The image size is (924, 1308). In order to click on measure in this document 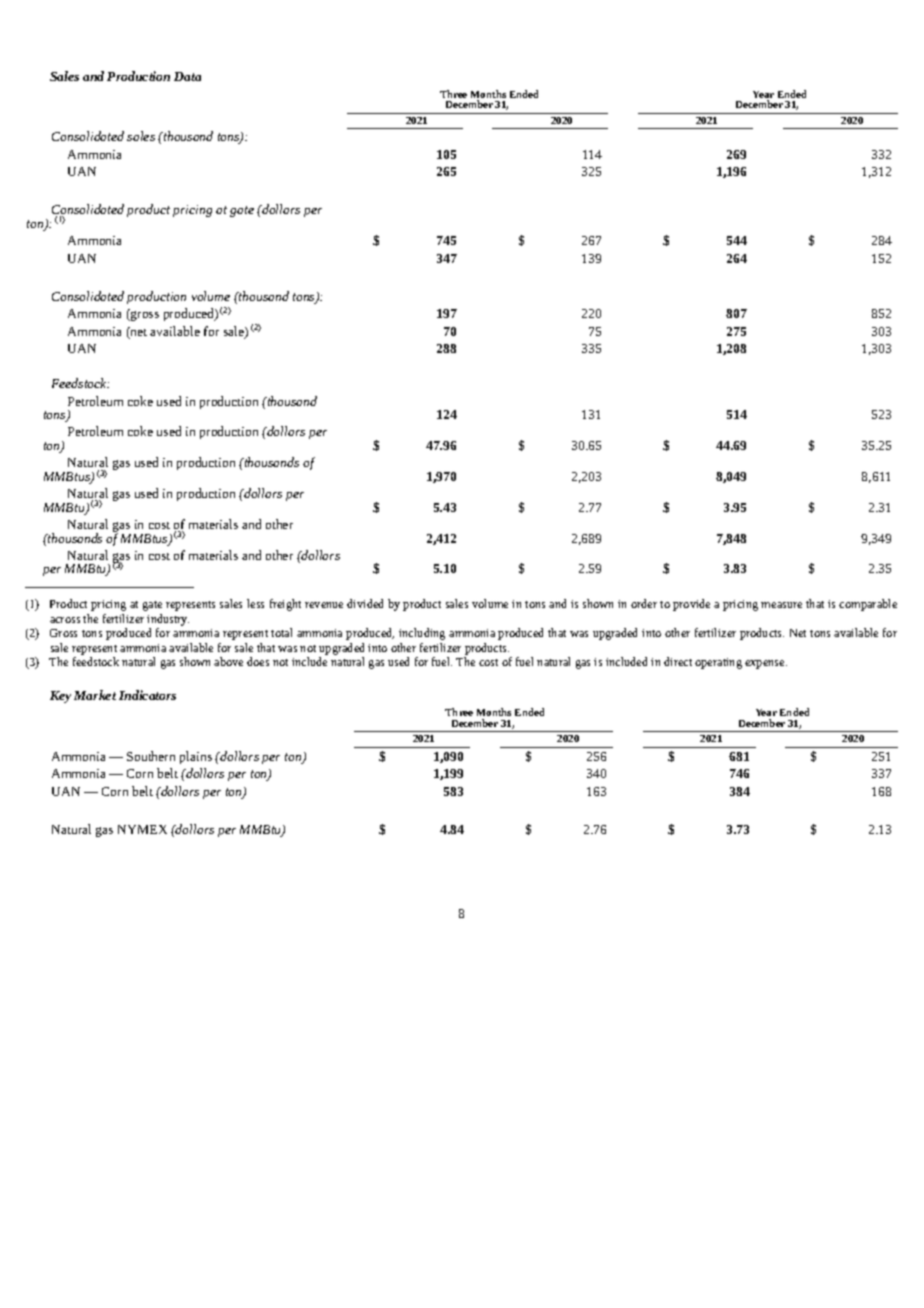, I will do `click(781, 605)`.
